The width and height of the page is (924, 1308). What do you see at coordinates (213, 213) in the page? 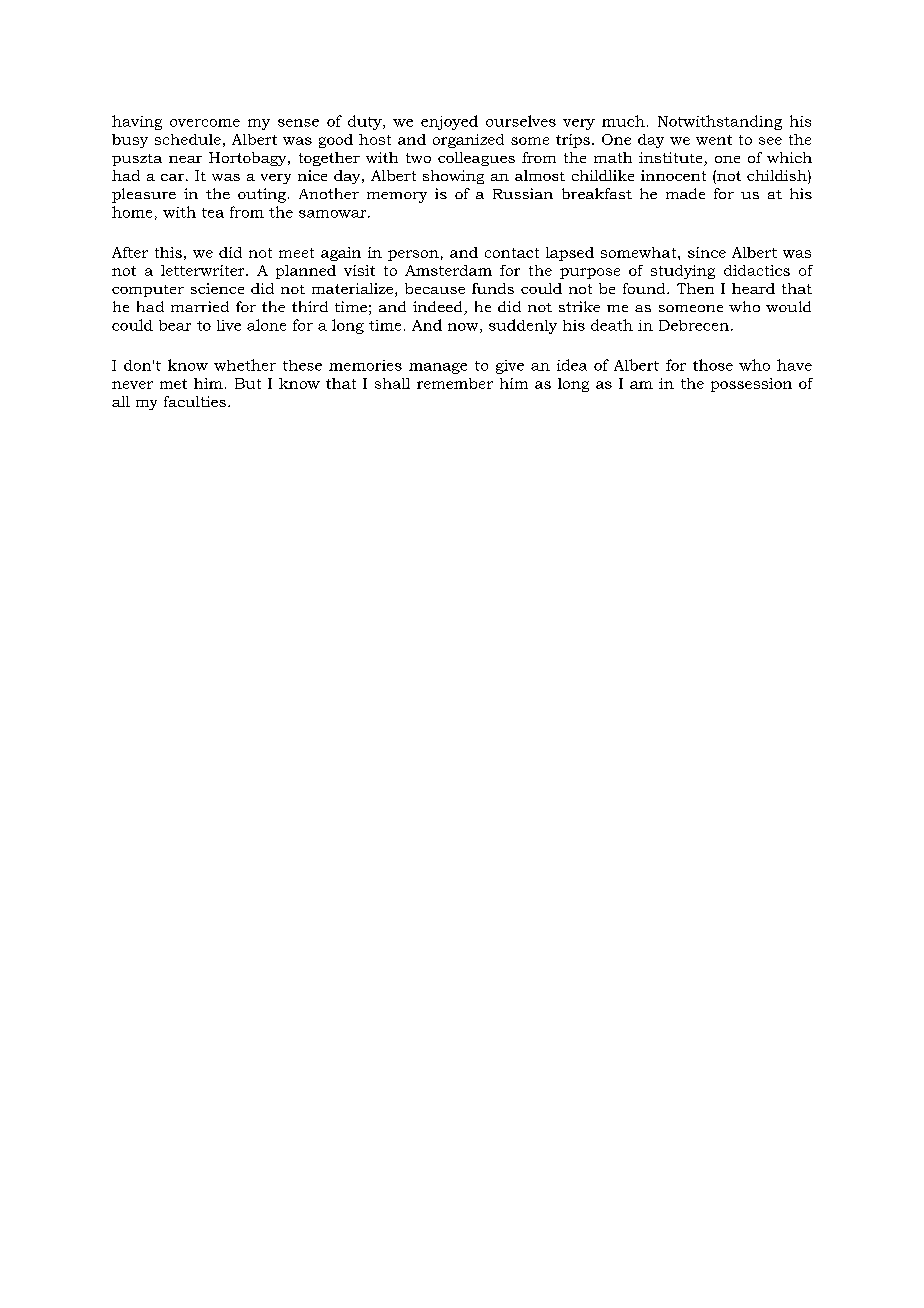
I see `tea` at bounding box center [213, 213].
